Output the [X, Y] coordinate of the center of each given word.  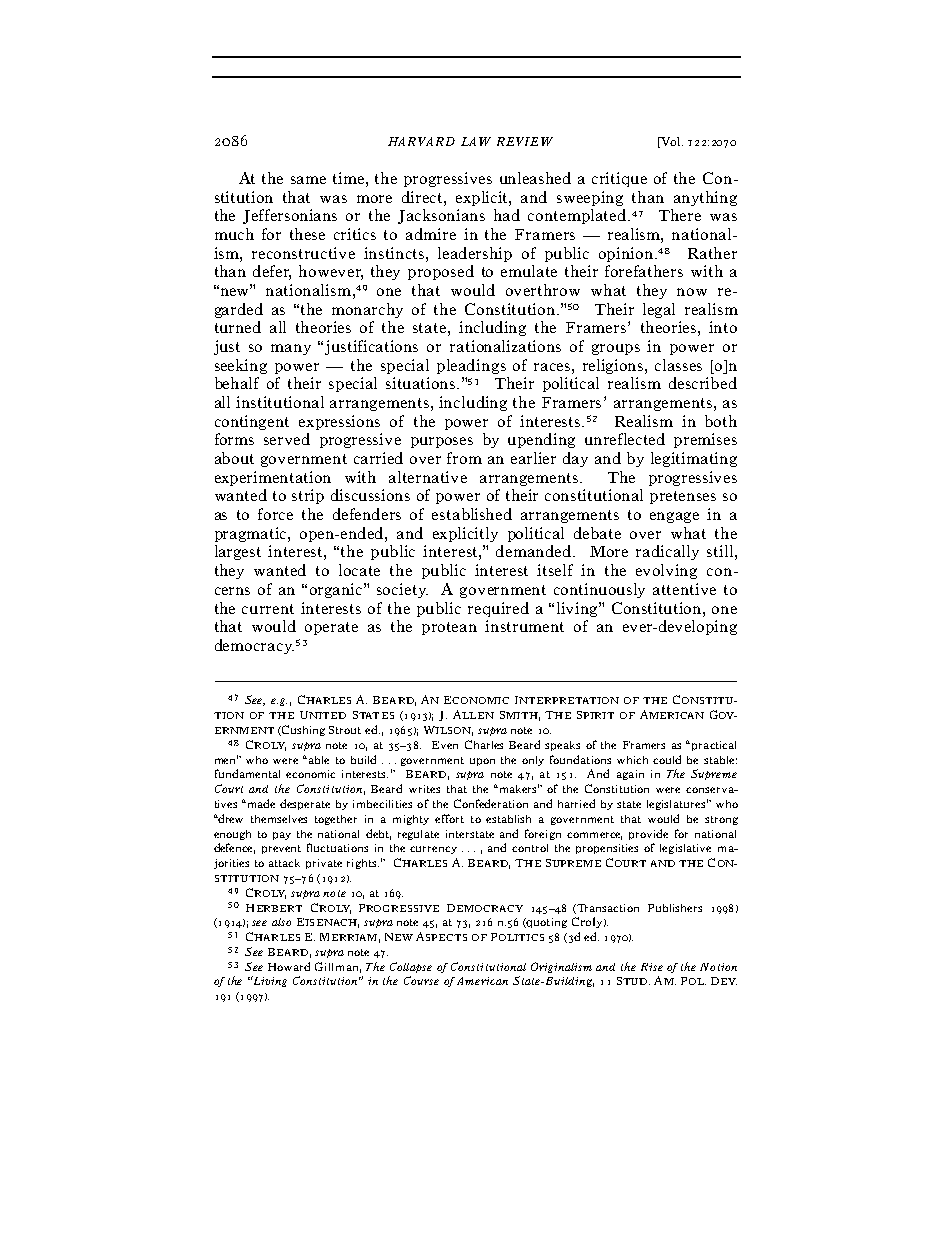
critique [619, 179]
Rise [652, 967]
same [308, 180]
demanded [535, 551]
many [291, 349]
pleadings [471, 366]
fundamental [247, 773]
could [667, 759]
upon [482, 762]
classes [678, 365]
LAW [476, 141]
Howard [289, 966]
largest [238, 552]
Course [421, 980]
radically [667, 552]
